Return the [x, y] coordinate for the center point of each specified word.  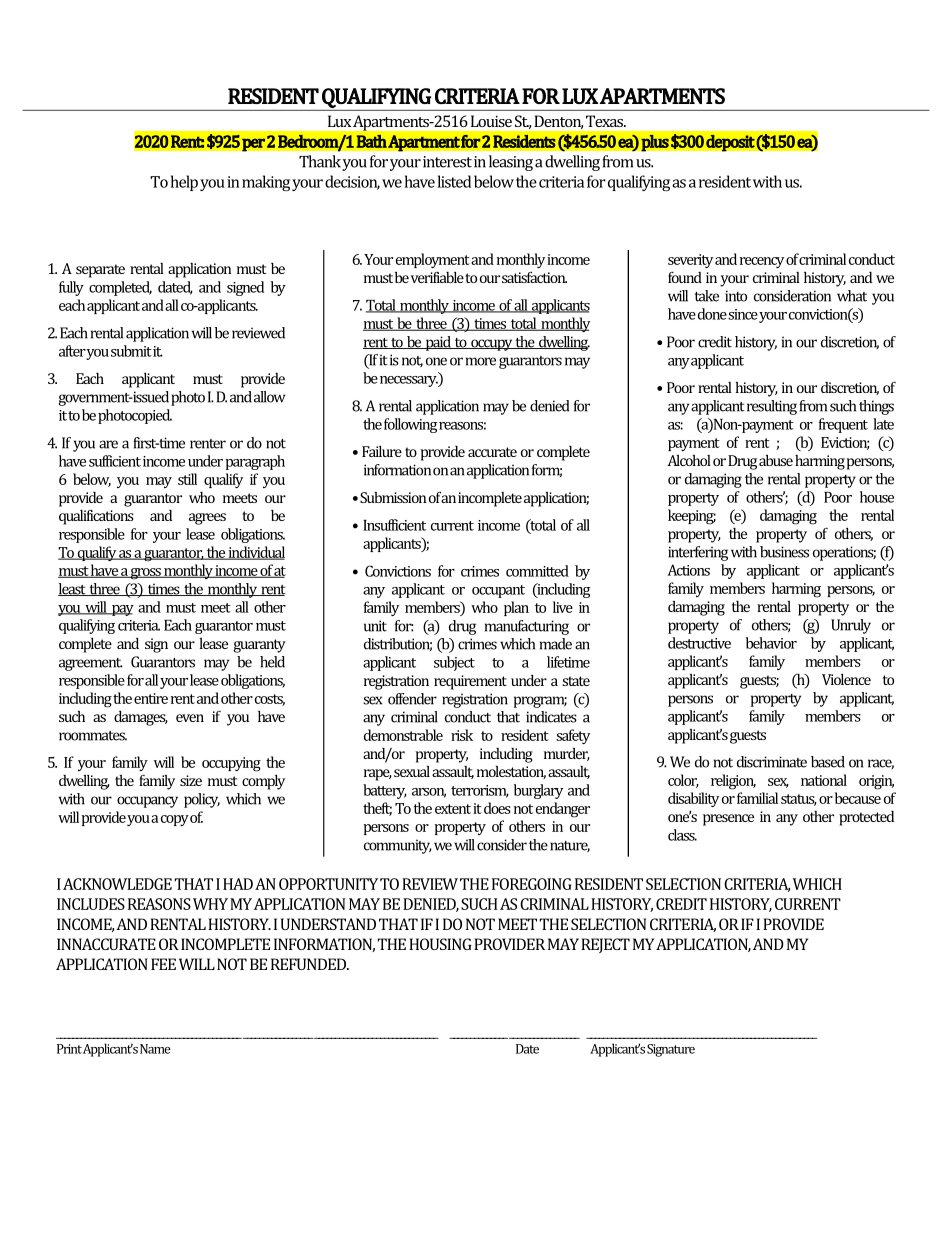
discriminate [772, 762]
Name [155, 1049]
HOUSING [440, 944]
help [184, 183]
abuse [776, 460]
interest [447, 162]
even [190, 718]
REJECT [605, 945]
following [411, 425]
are [108, 444]
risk [462, 735]
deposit [730, 142]
